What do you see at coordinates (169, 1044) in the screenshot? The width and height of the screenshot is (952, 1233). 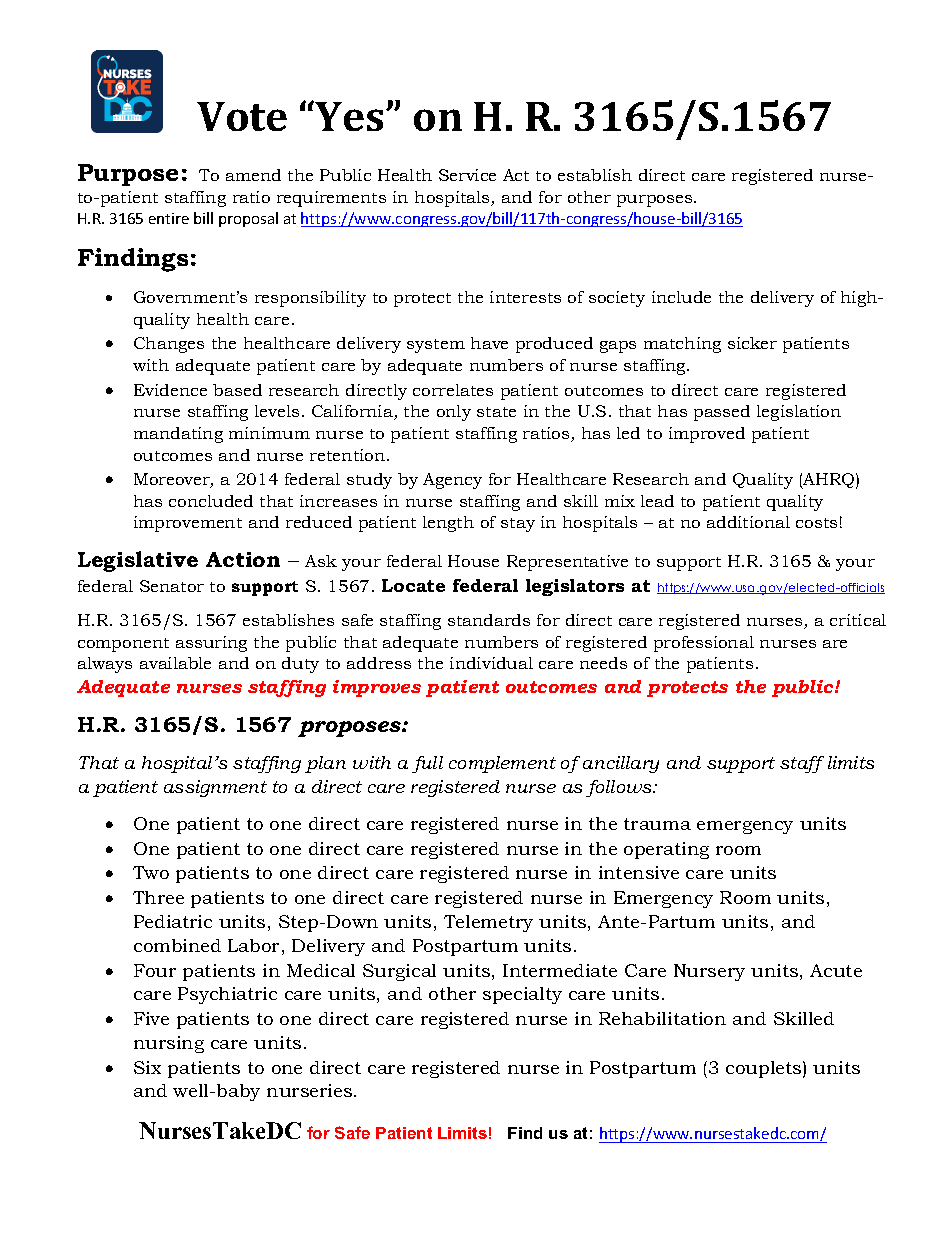 I see `nursing` at bounding box center [169, 1044].
